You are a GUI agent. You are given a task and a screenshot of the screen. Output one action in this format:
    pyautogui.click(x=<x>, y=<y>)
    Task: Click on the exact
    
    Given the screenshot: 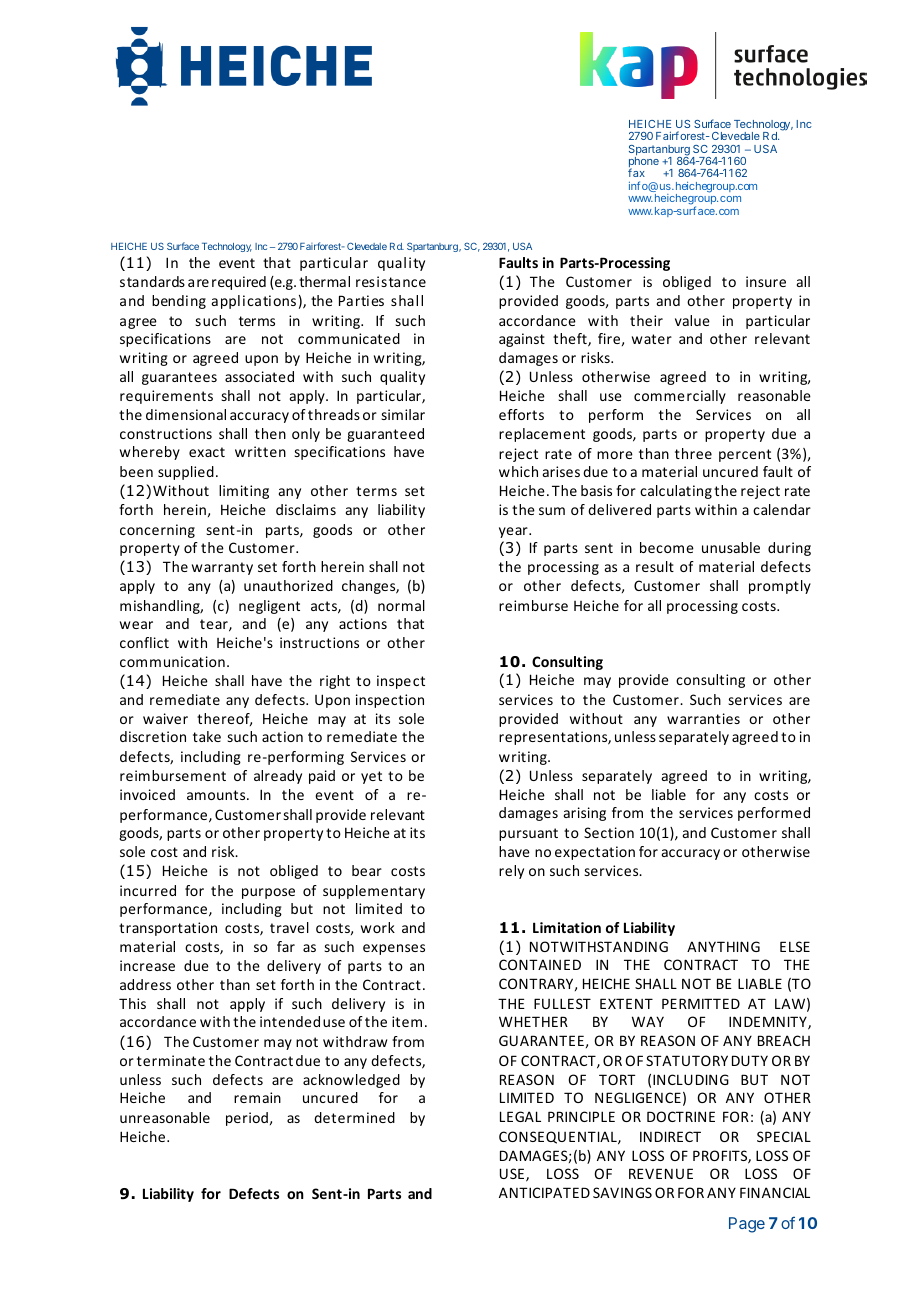 What is the action you would take?
    pyautogui.click(x=207, y=452)
